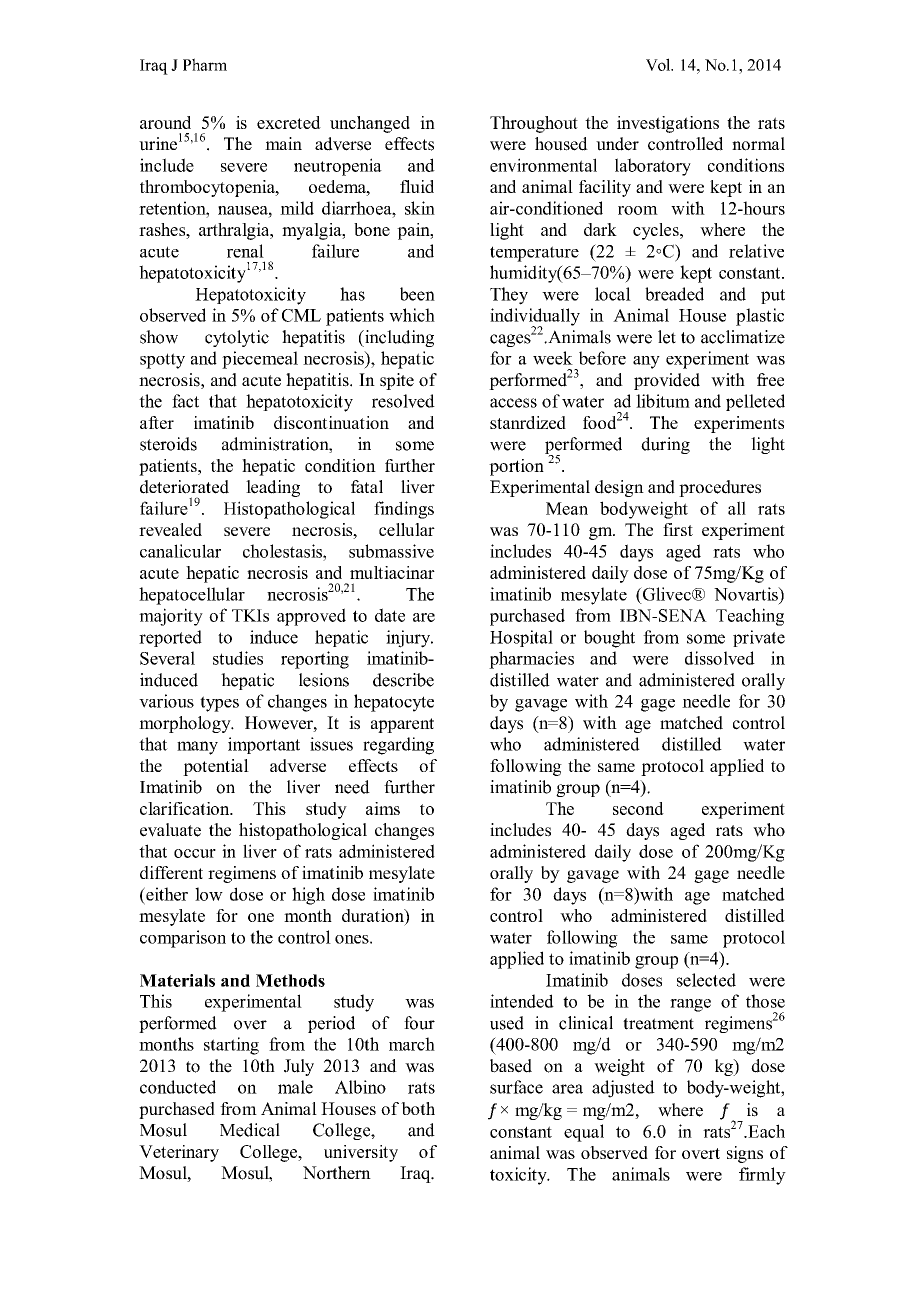  Describe the element at coordinates (374, 915) in the page. I see `duration` at that location.
